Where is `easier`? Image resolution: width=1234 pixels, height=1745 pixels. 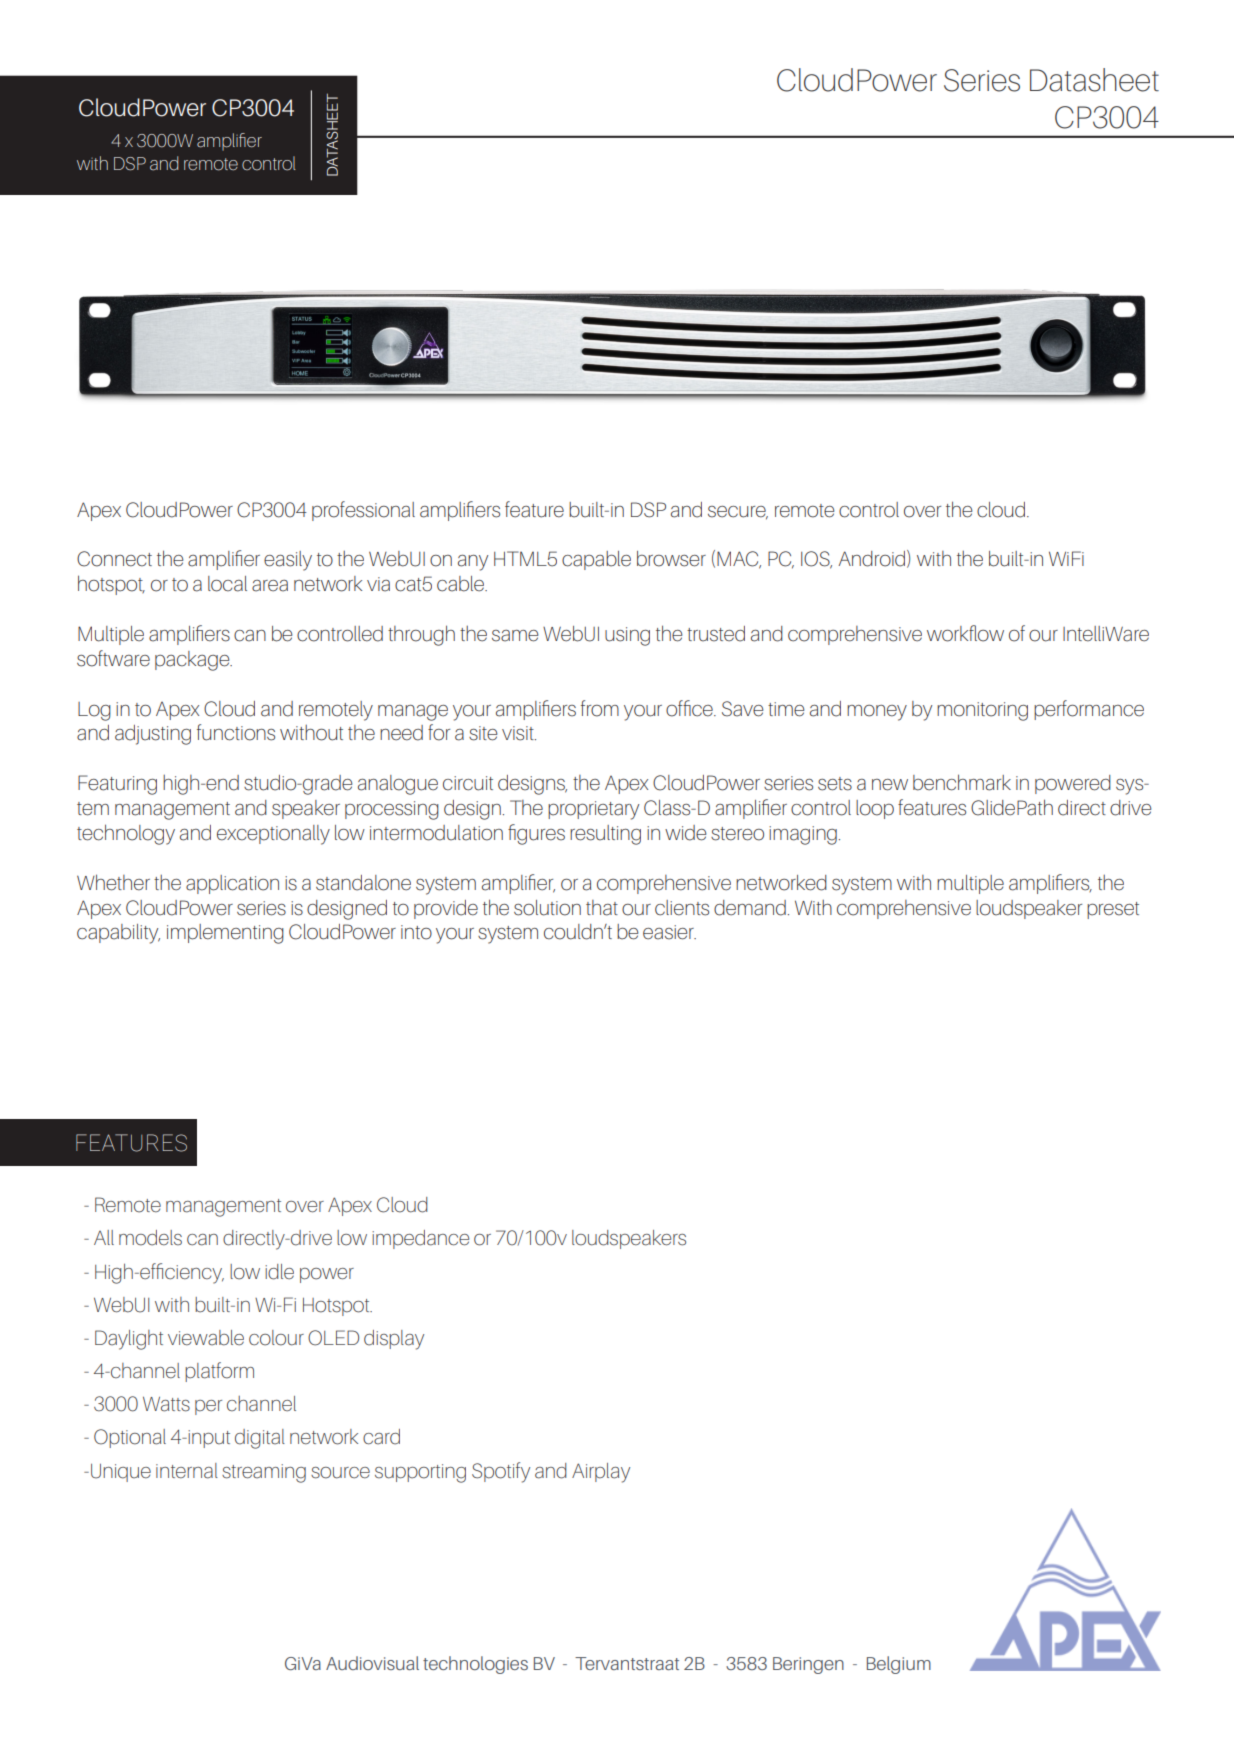 easier is located at coordinates (669, 932).
